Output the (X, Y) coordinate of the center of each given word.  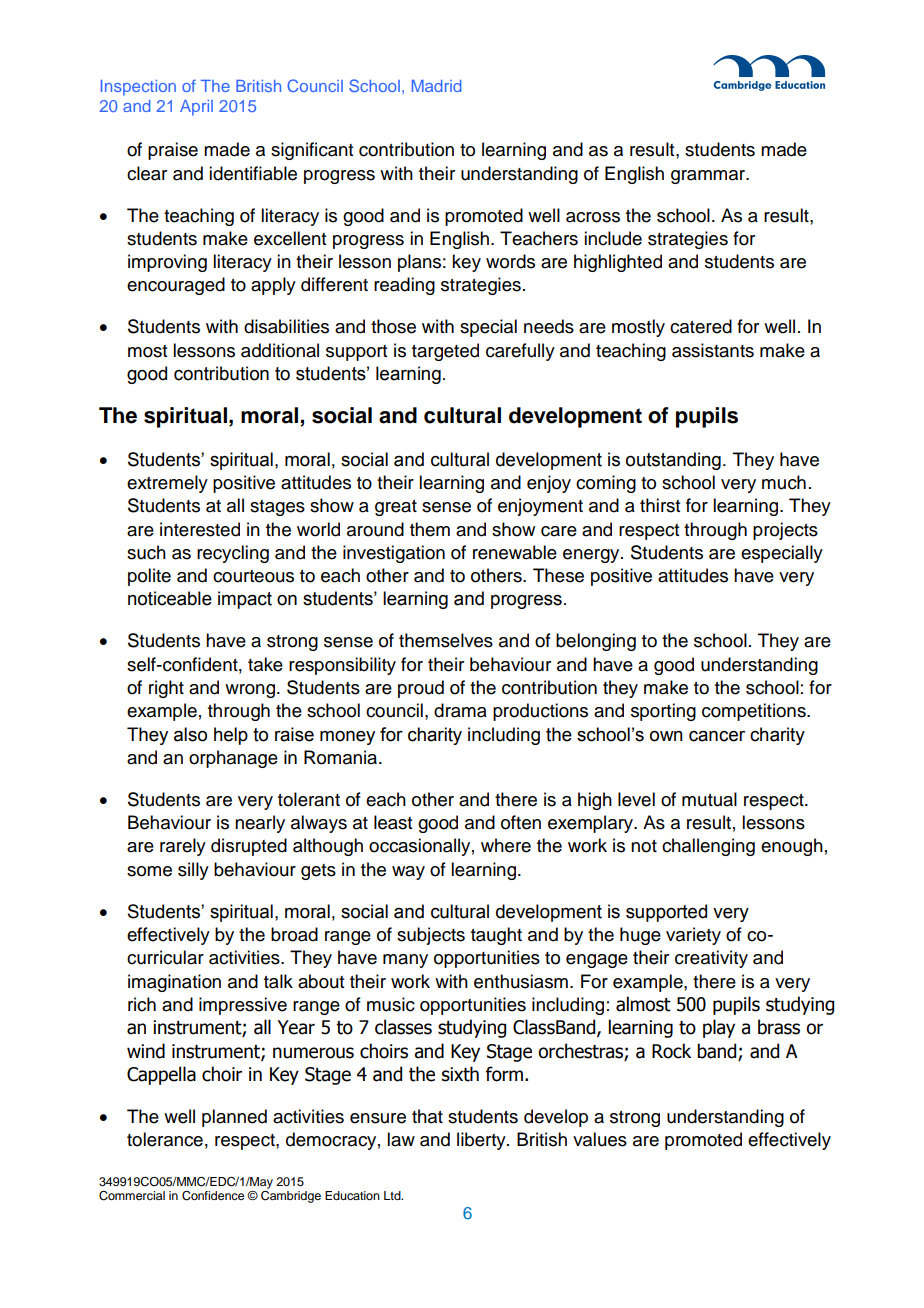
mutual (709, 799)
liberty (482, 1141)
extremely (167, 484)
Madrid (437, 86)
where (506, 845)
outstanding (673, 461)
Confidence (213, 1196)
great (396, 508)
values (600, 1139)
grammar (709, 177)
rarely (183, 847)
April (196, 108)
